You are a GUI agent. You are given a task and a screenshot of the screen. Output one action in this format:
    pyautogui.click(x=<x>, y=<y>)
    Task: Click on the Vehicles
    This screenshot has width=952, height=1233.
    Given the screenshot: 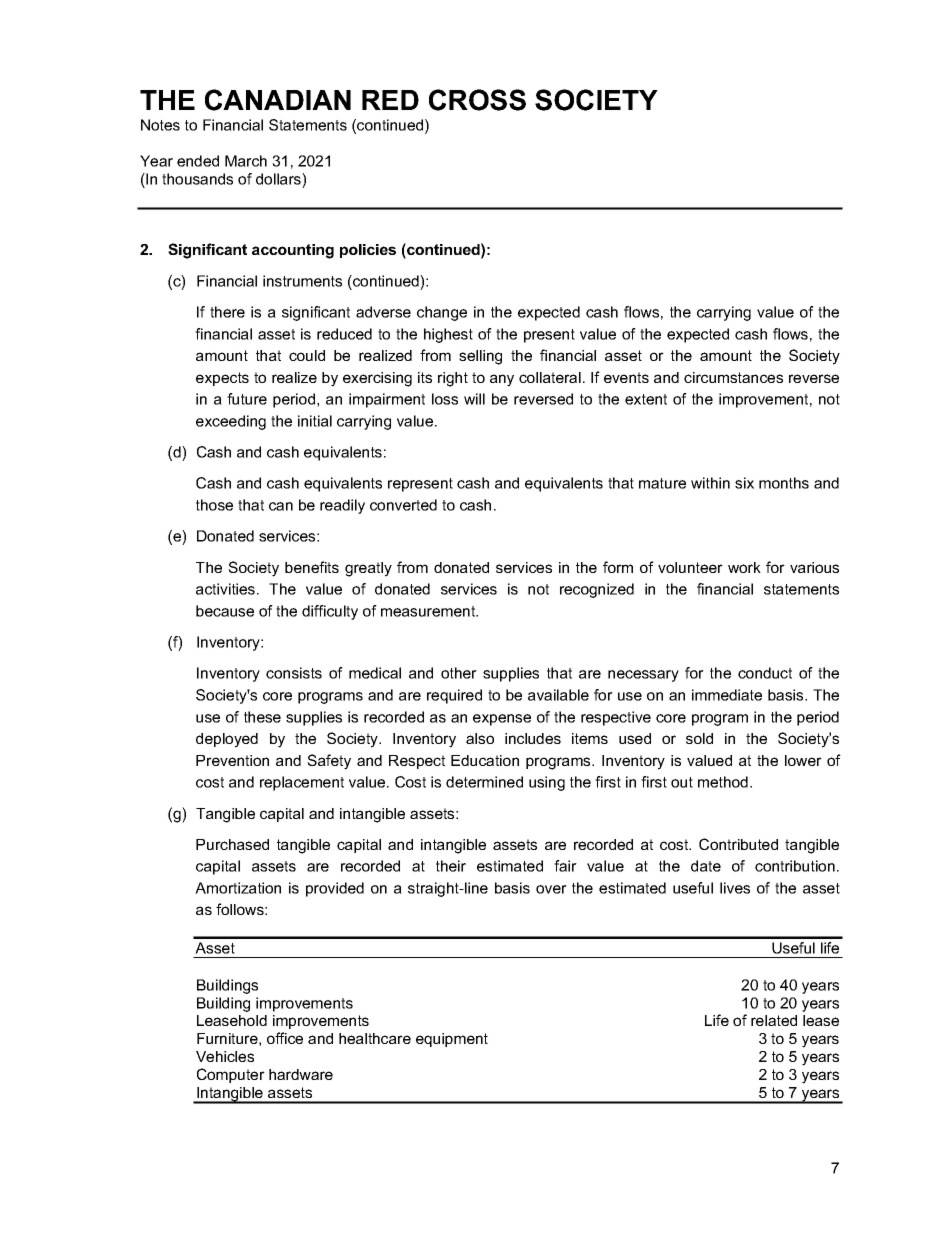 What is the action you would take?
    pyautogui.click(x=225, y=1056)
